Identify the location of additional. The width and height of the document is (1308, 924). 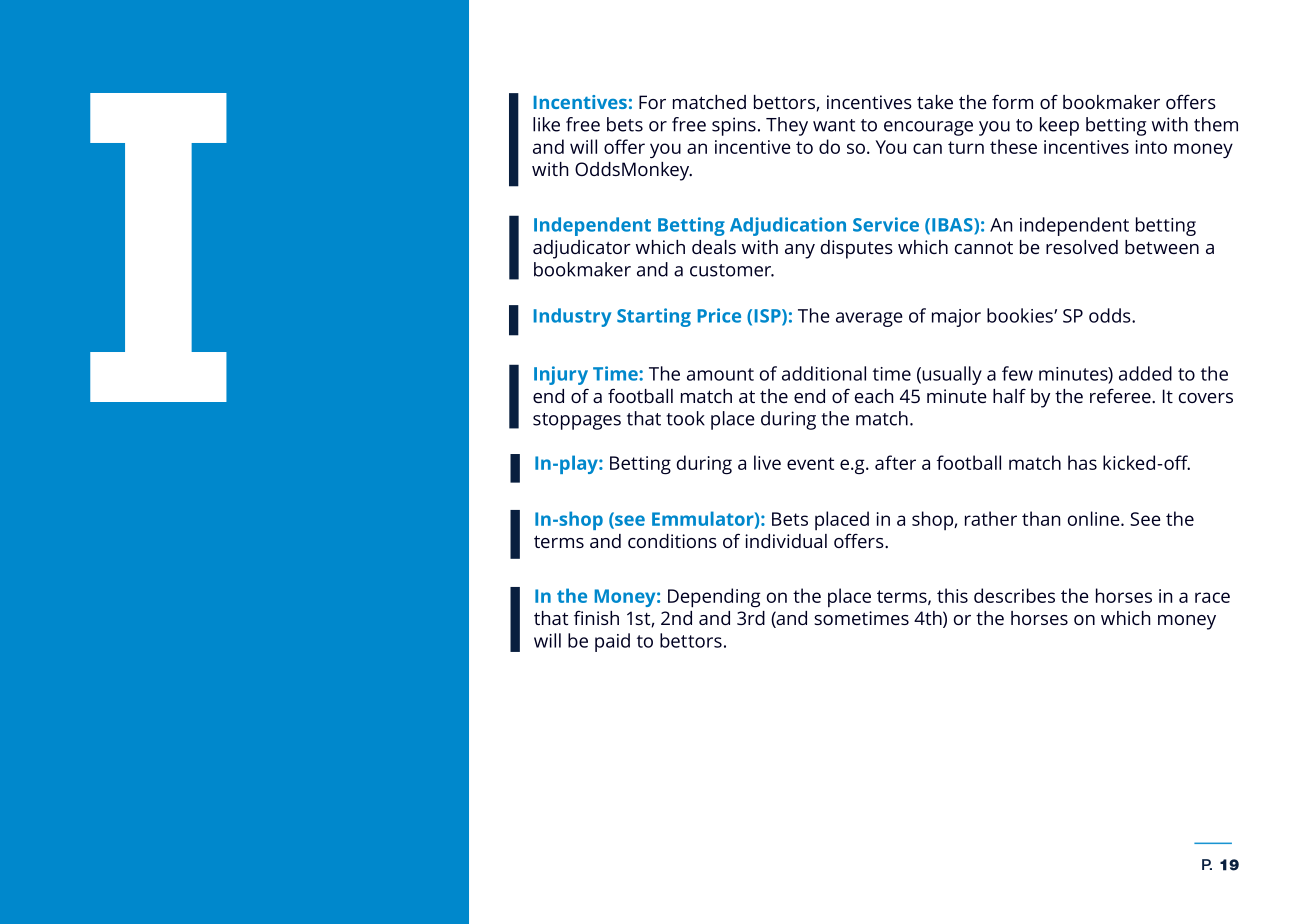
(824, 373).
